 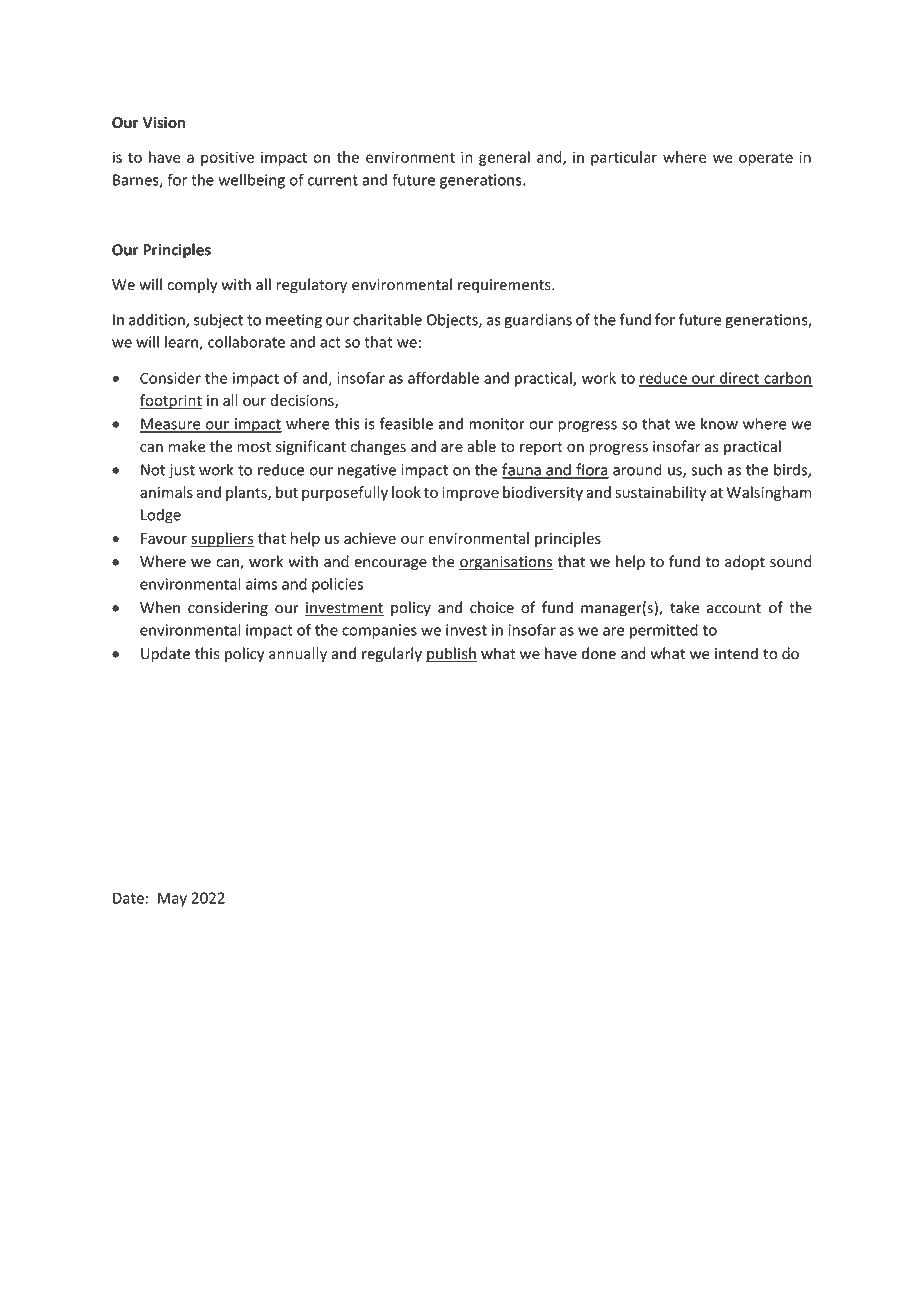 I want to click on May, so click(x=172, y=899).
